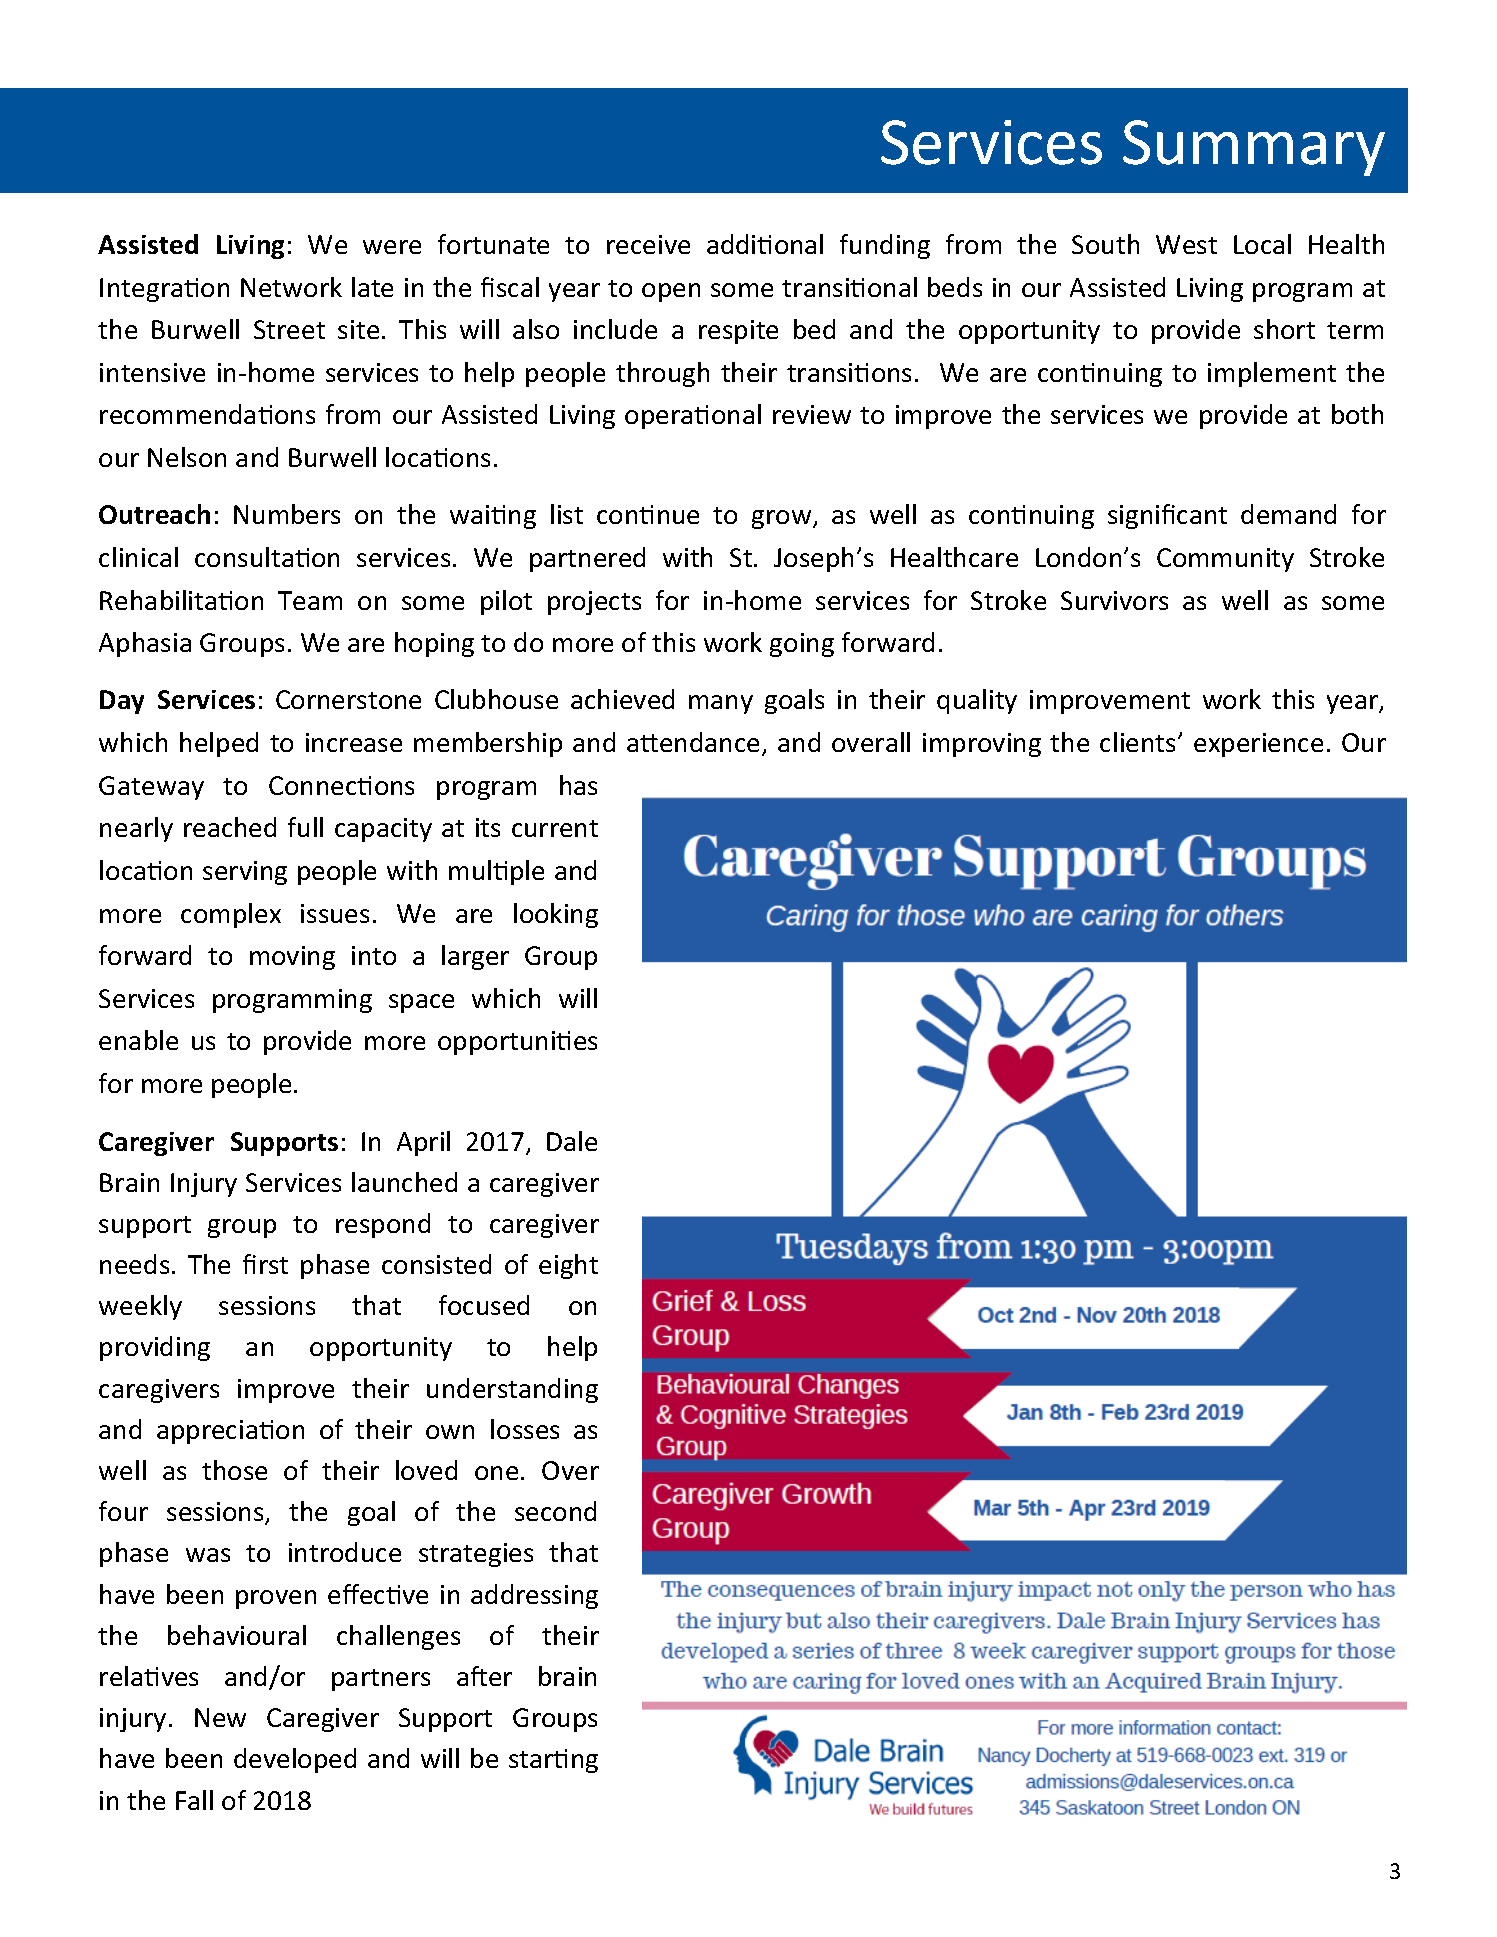  What do you see at coordinates (534, 1596) in the document?
I see `addressing` at bounding box center [534, 1596].
